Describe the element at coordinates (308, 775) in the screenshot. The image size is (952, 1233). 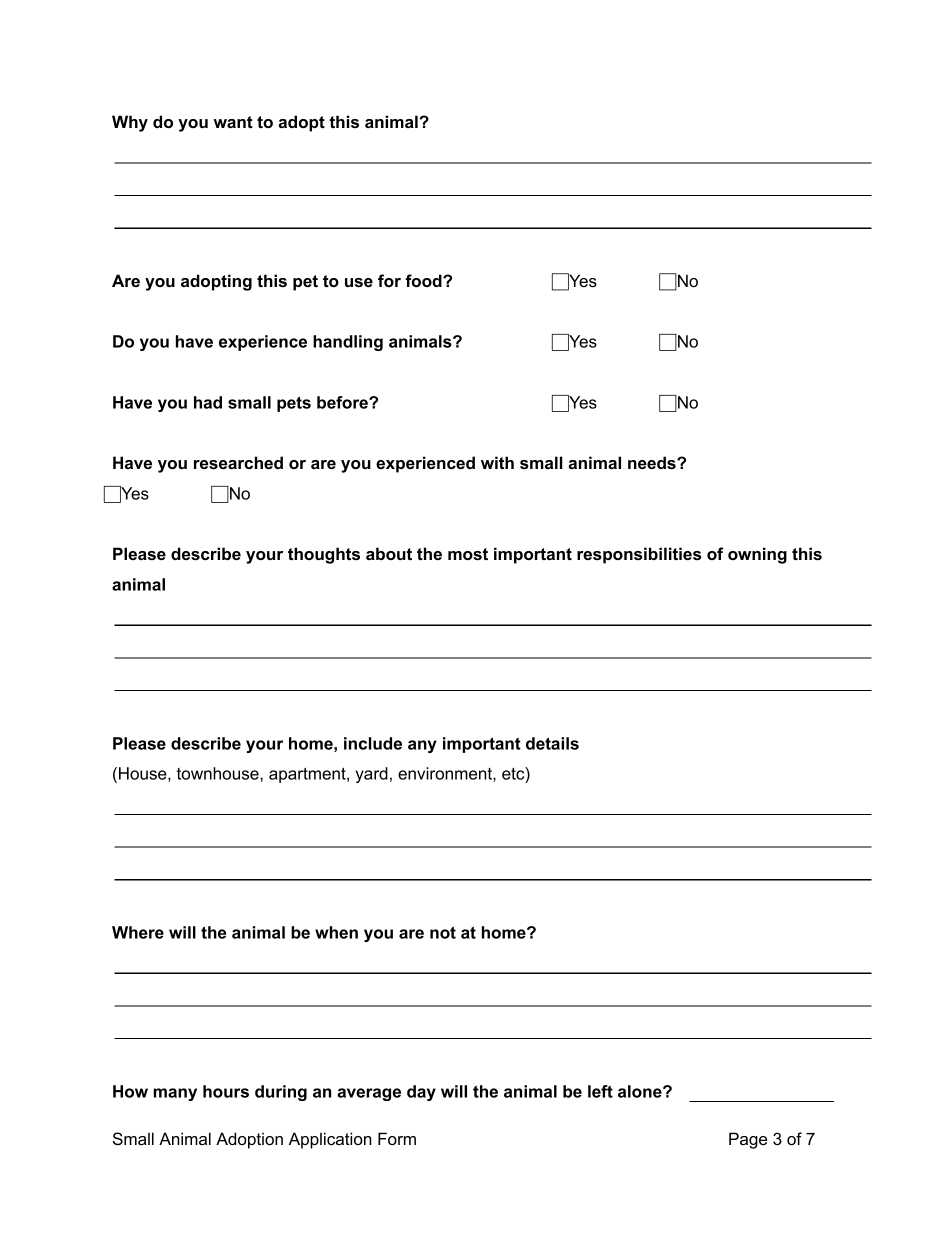
I see `apartment` at that location.
